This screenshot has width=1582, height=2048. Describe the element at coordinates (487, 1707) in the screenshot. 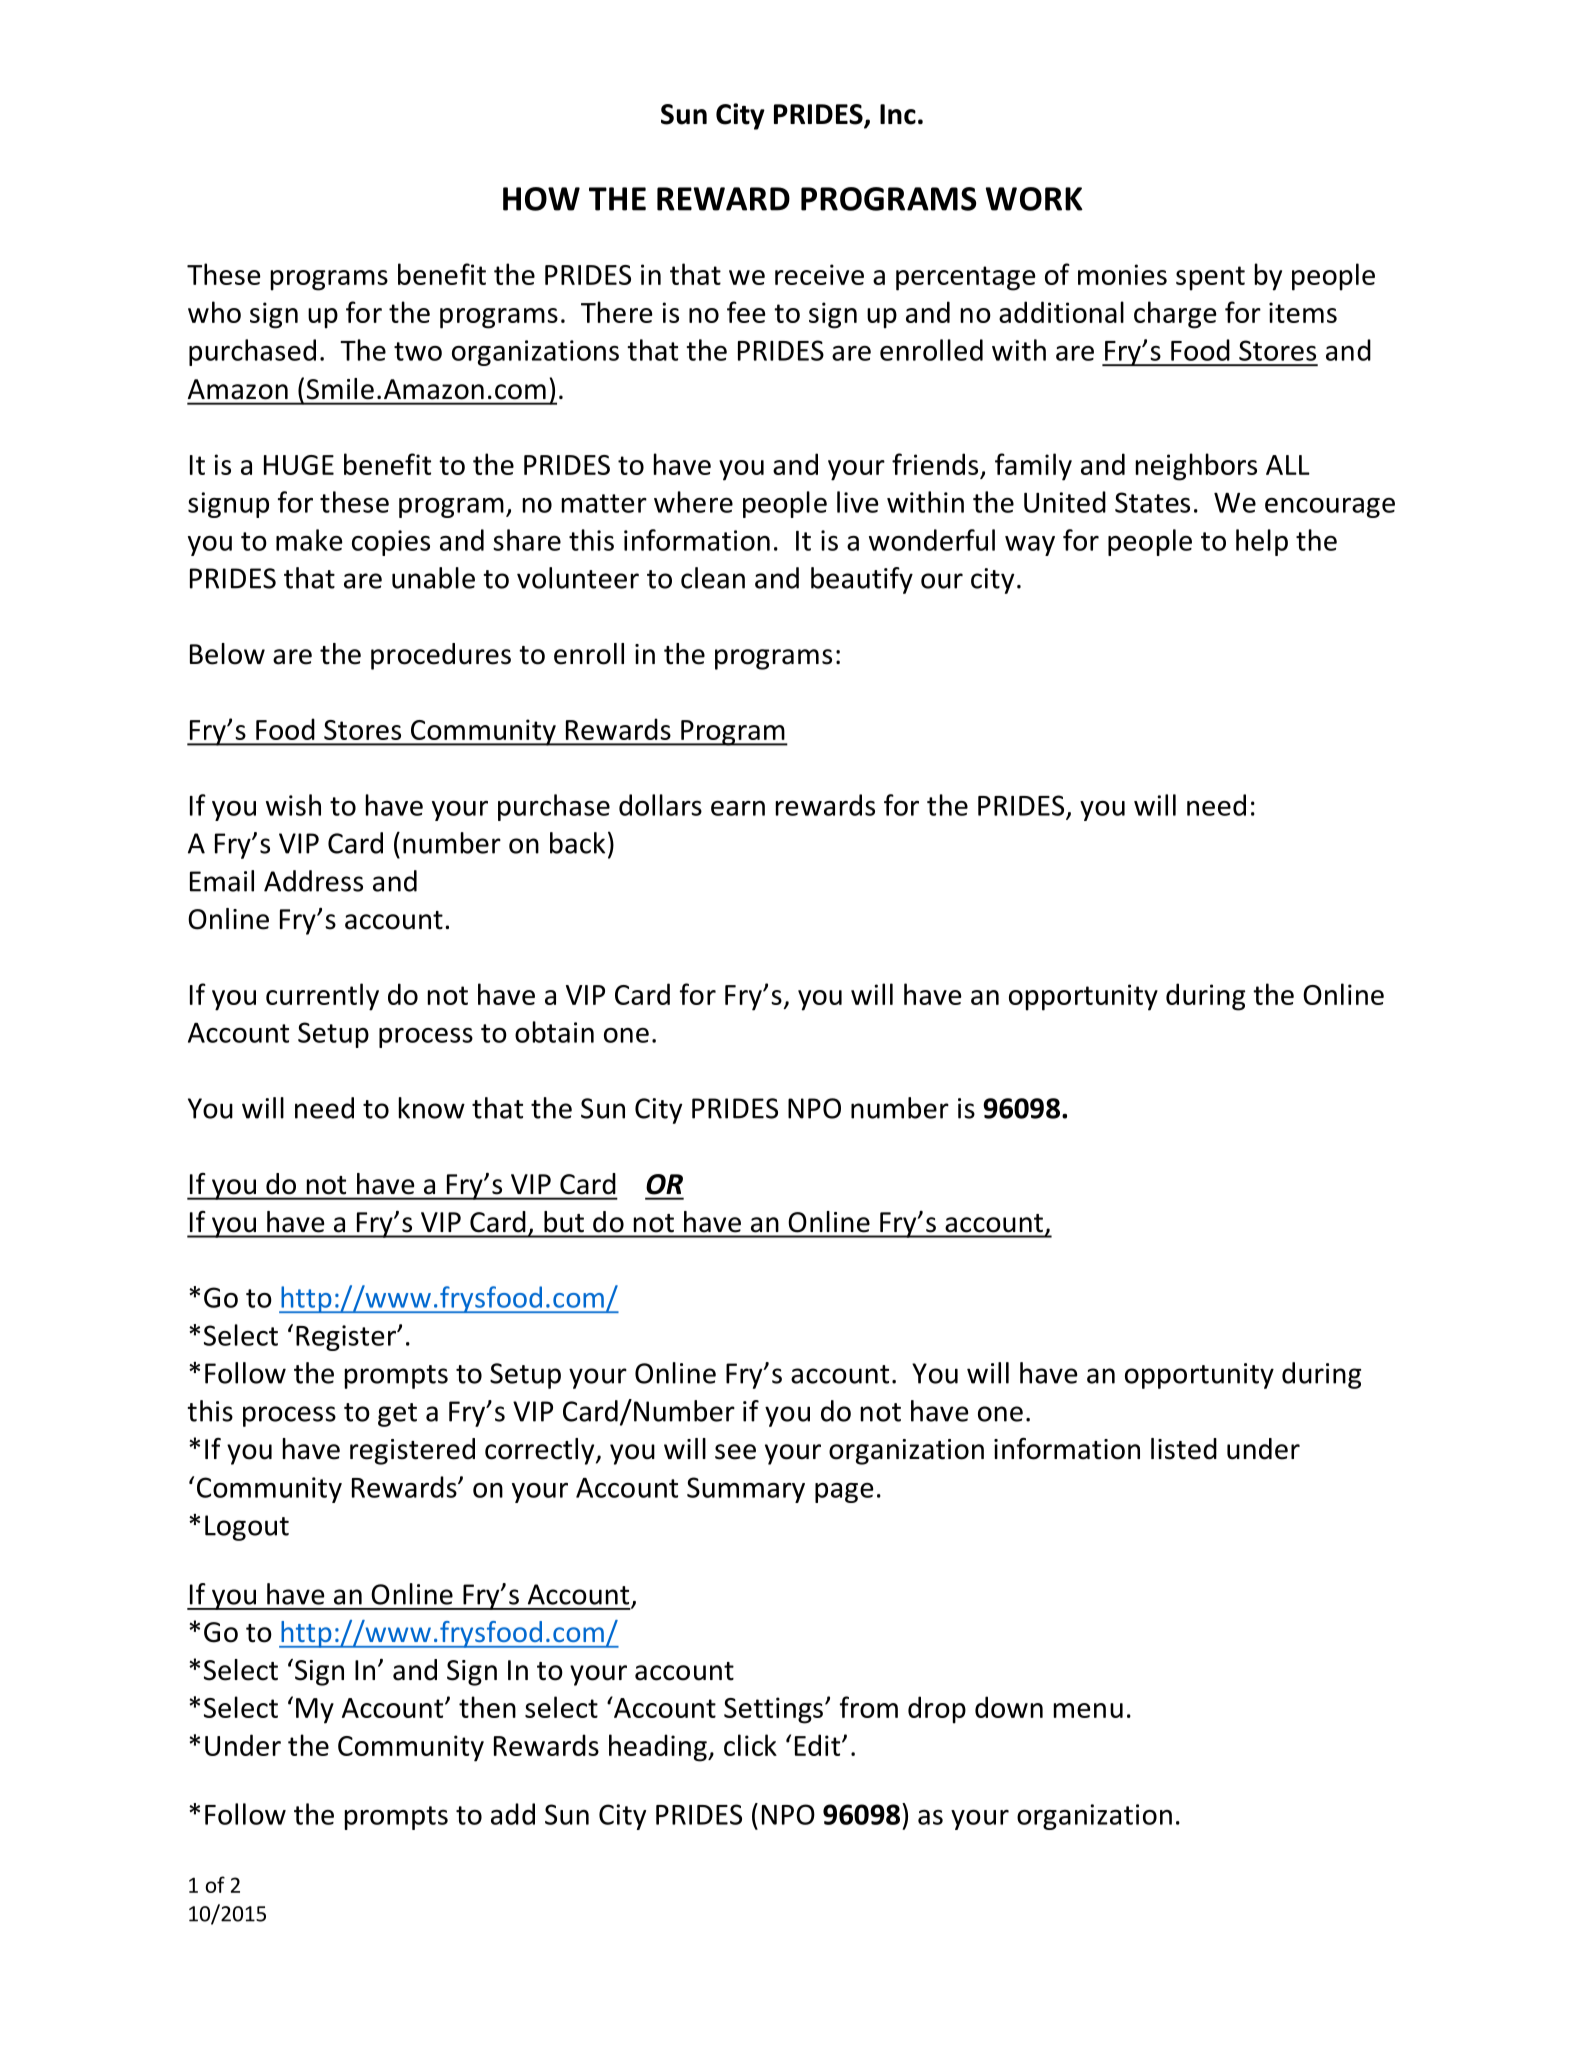

I see `then` at that location.
